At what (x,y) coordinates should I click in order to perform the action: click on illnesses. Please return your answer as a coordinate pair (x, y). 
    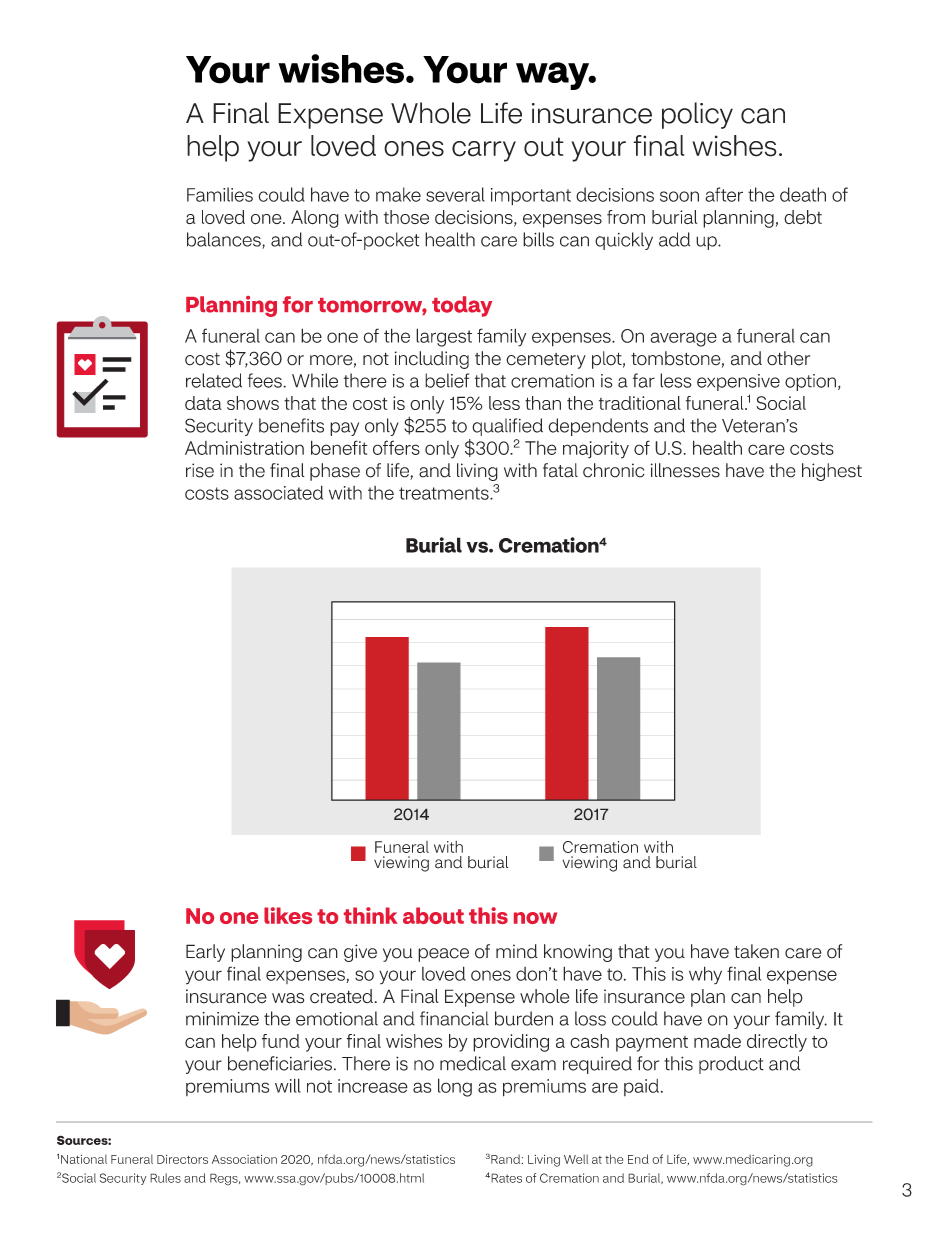
    Looking at the image, I should click on (685, 470).
